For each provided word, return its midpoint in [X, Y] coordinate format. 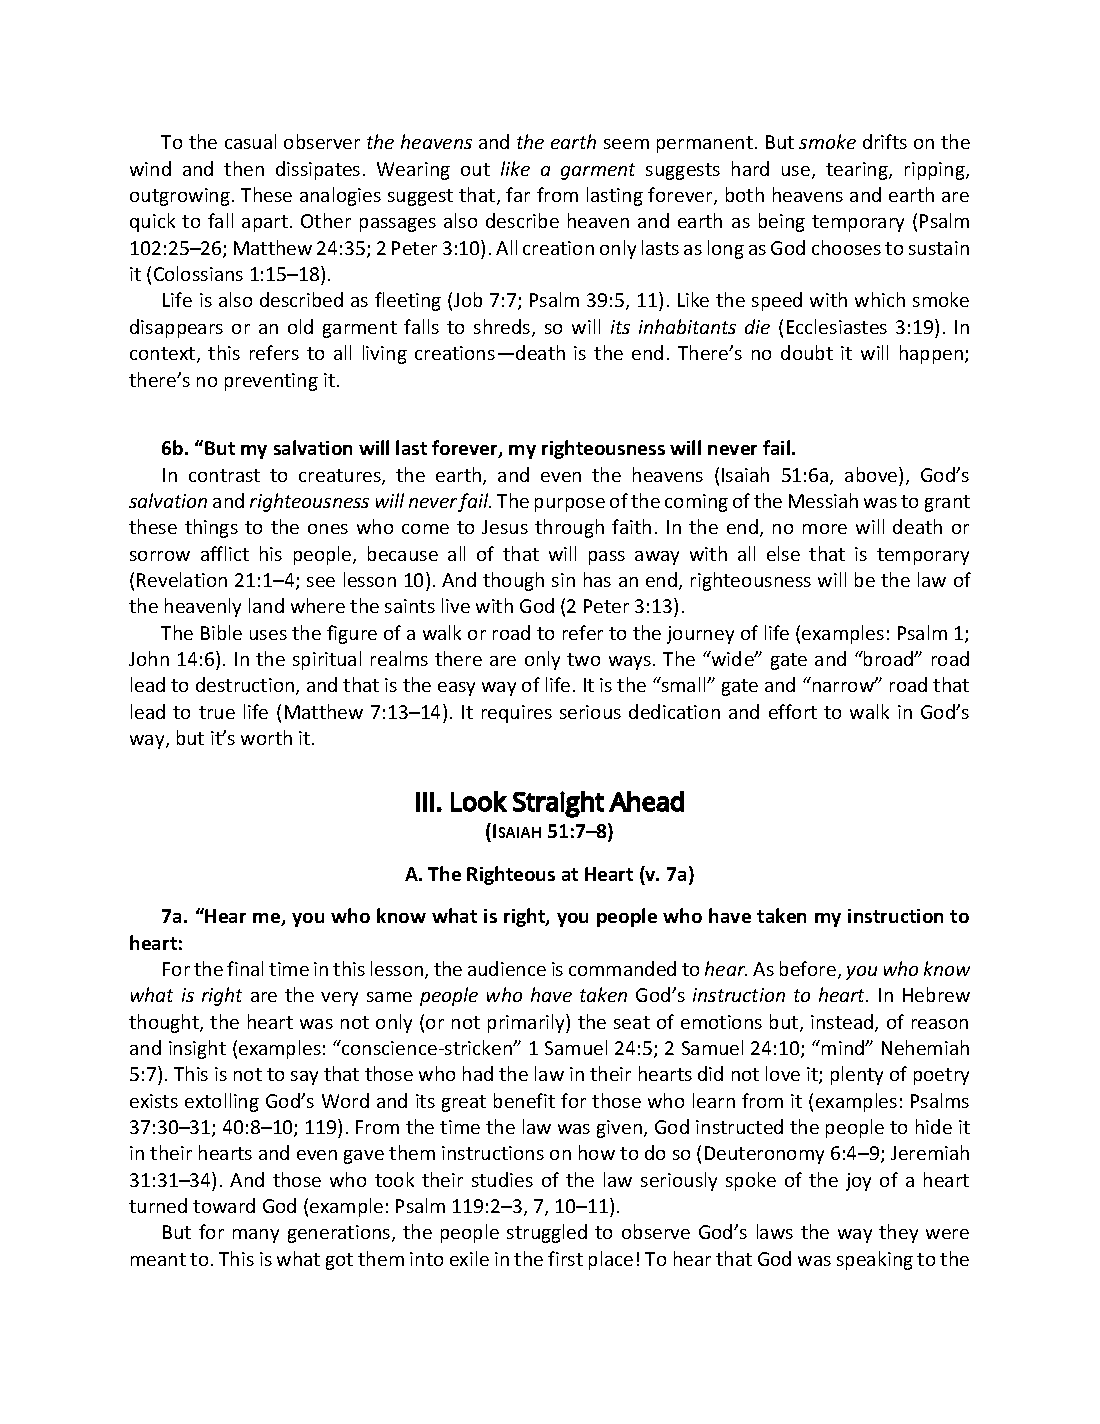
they [898, 1233]
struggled [547, 1233]
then [244, 168]
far [518, 194]
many [256, 1236]
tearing [858, 171]
